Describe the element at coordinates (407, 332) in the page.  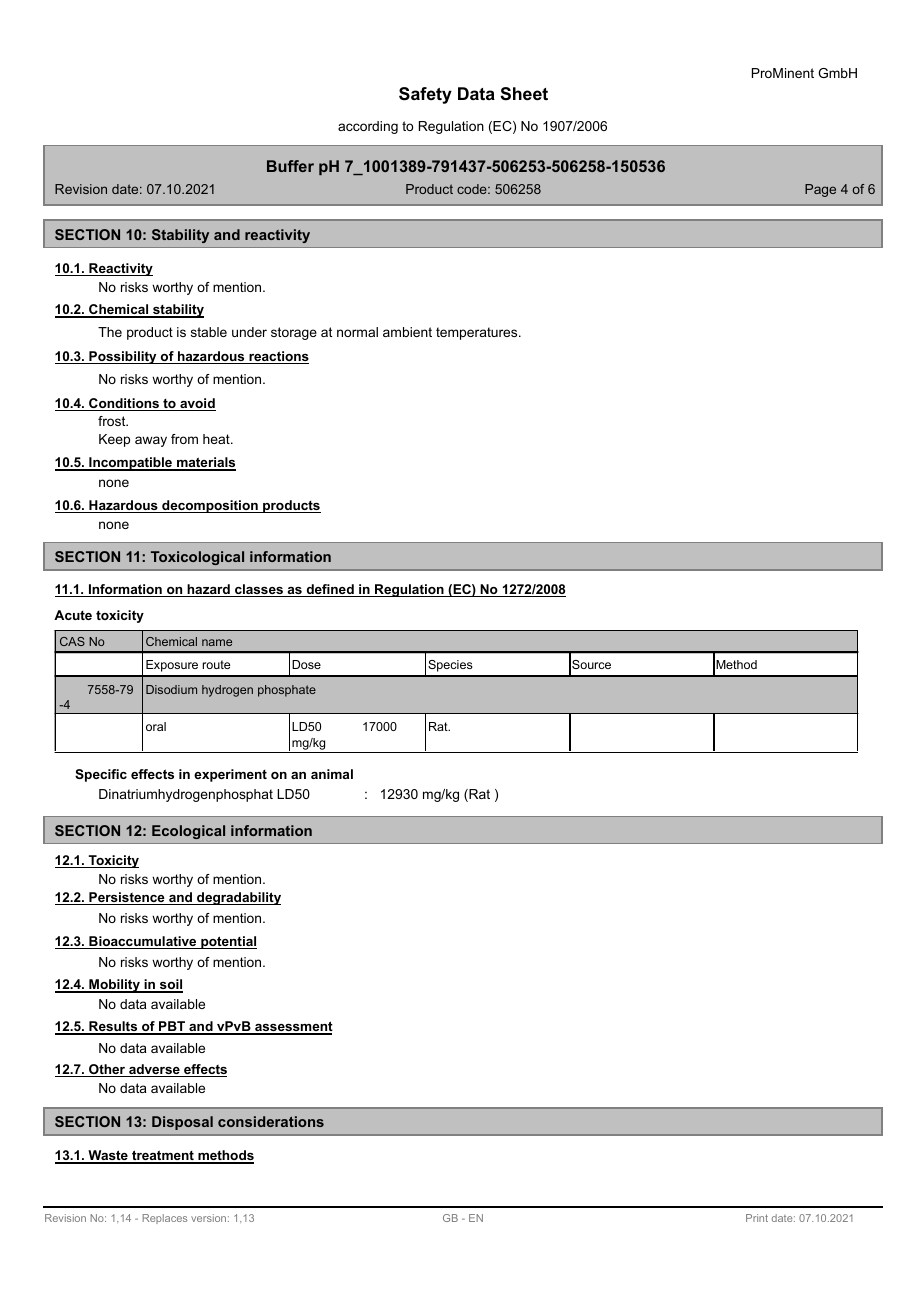
I see `ambient` at that location.
